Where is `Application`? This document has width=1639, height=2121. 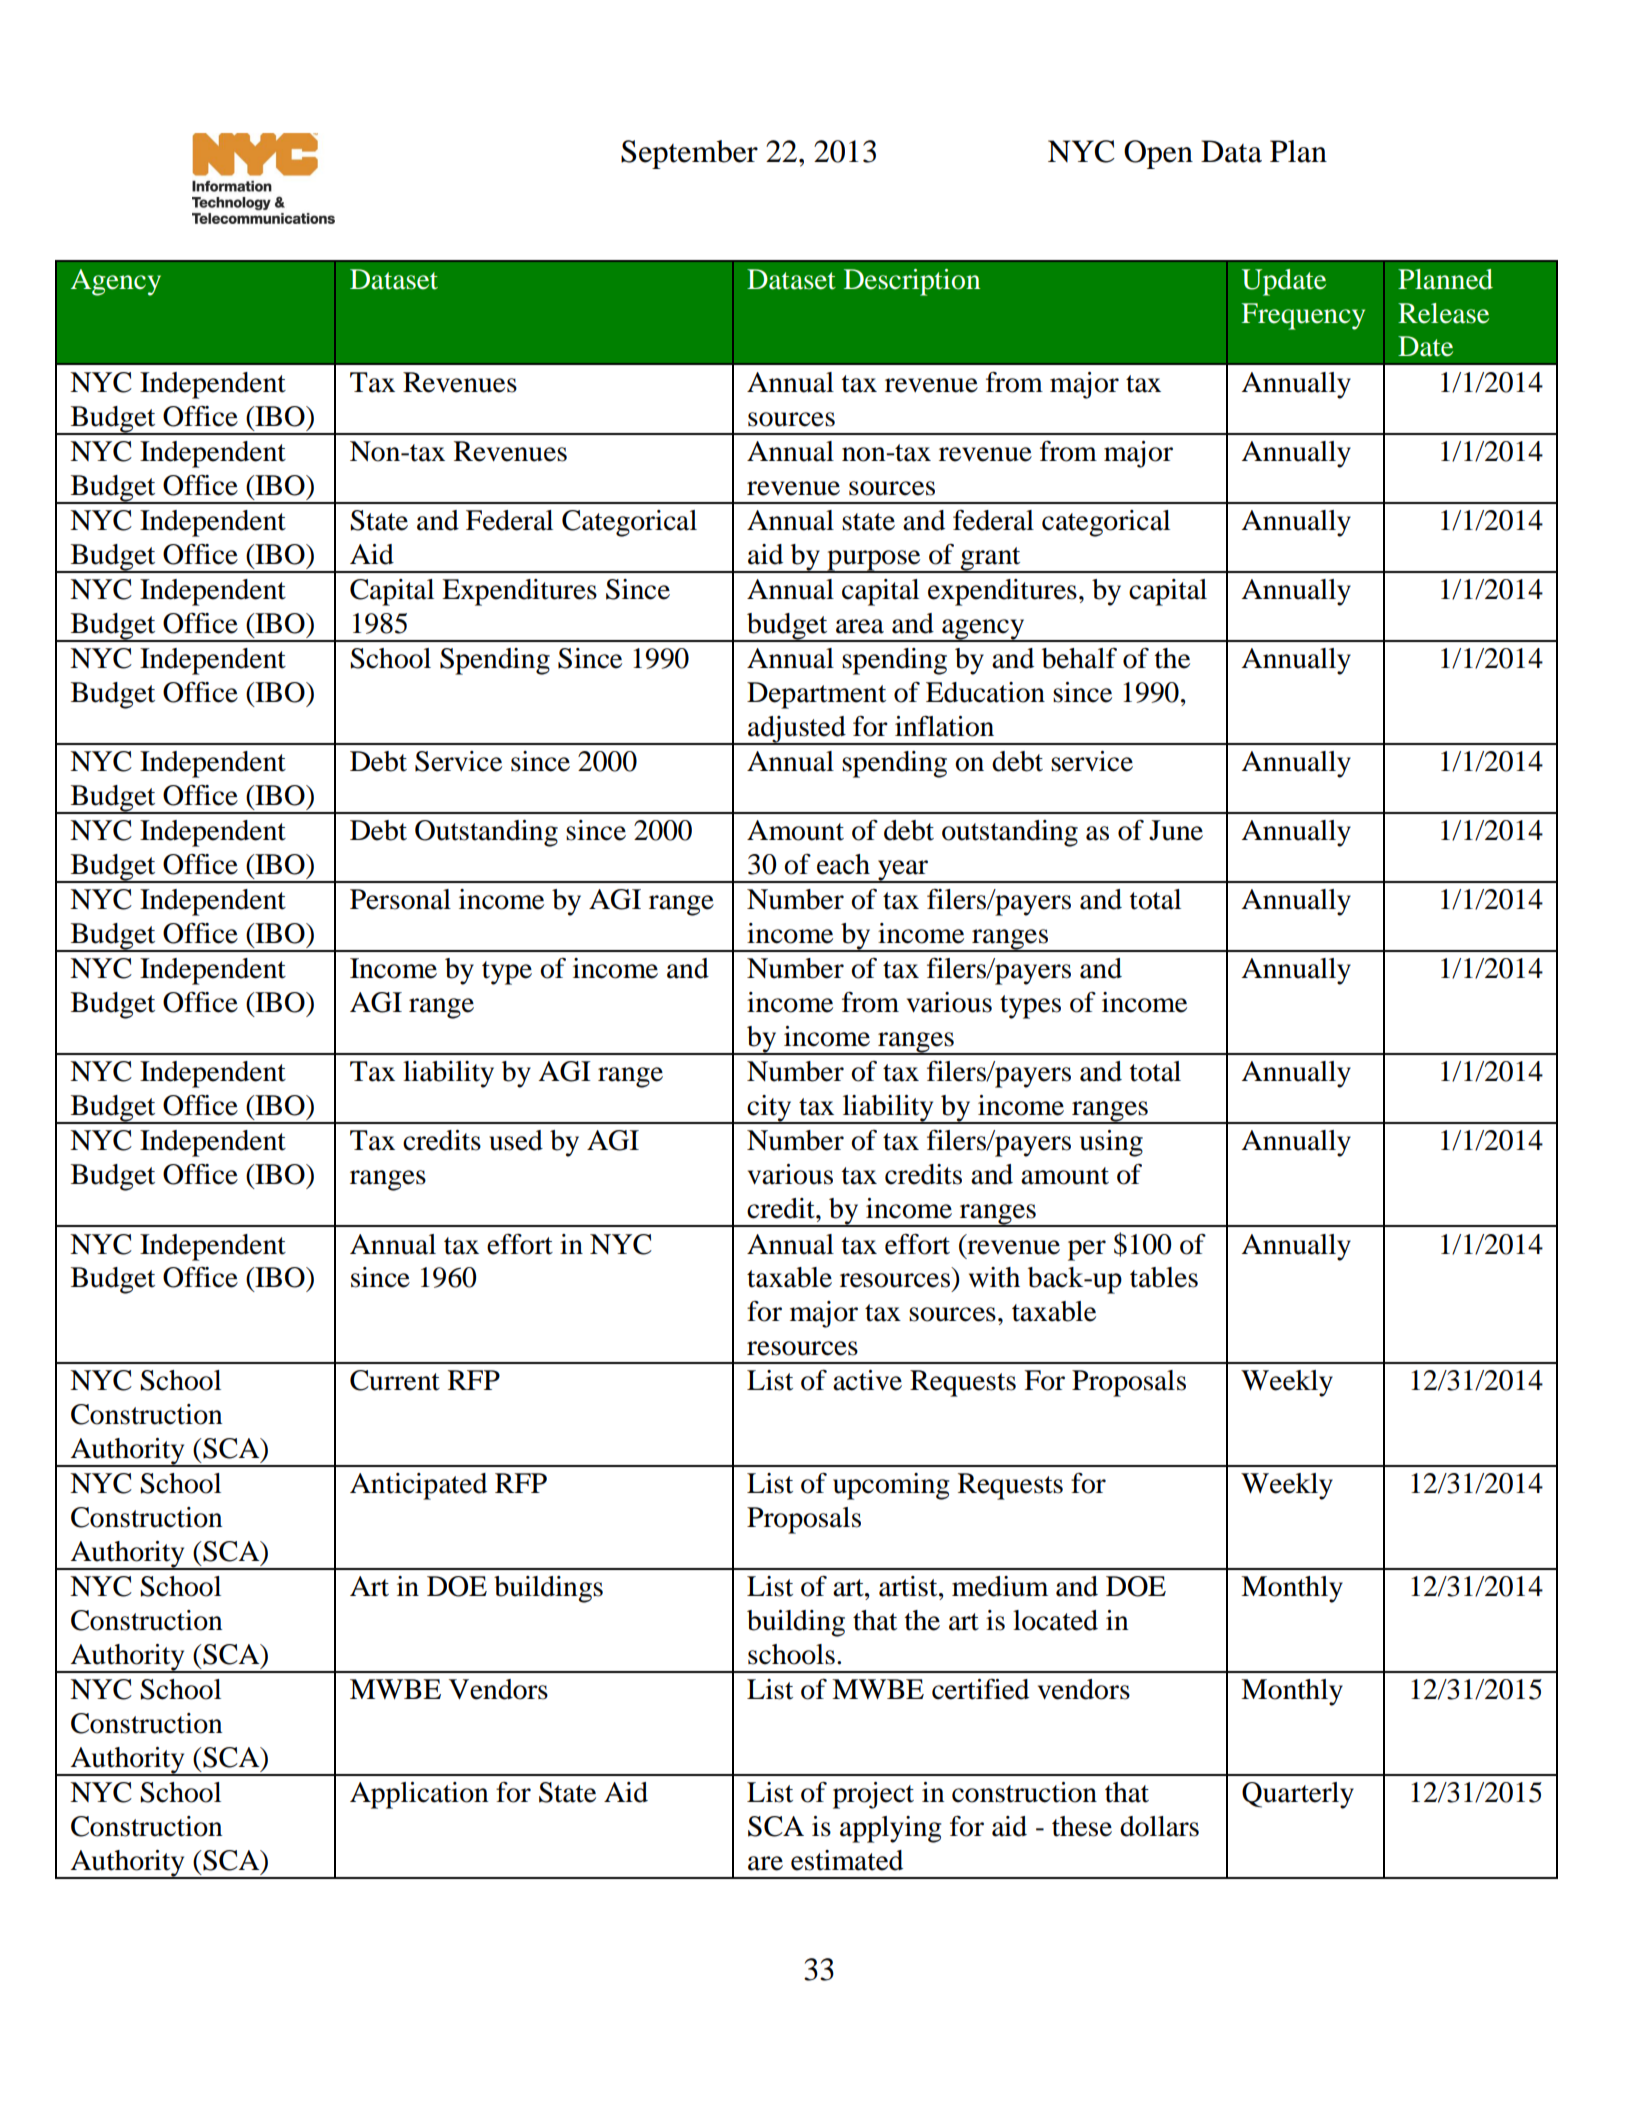
Application is located at coordinates (419, 1795).
